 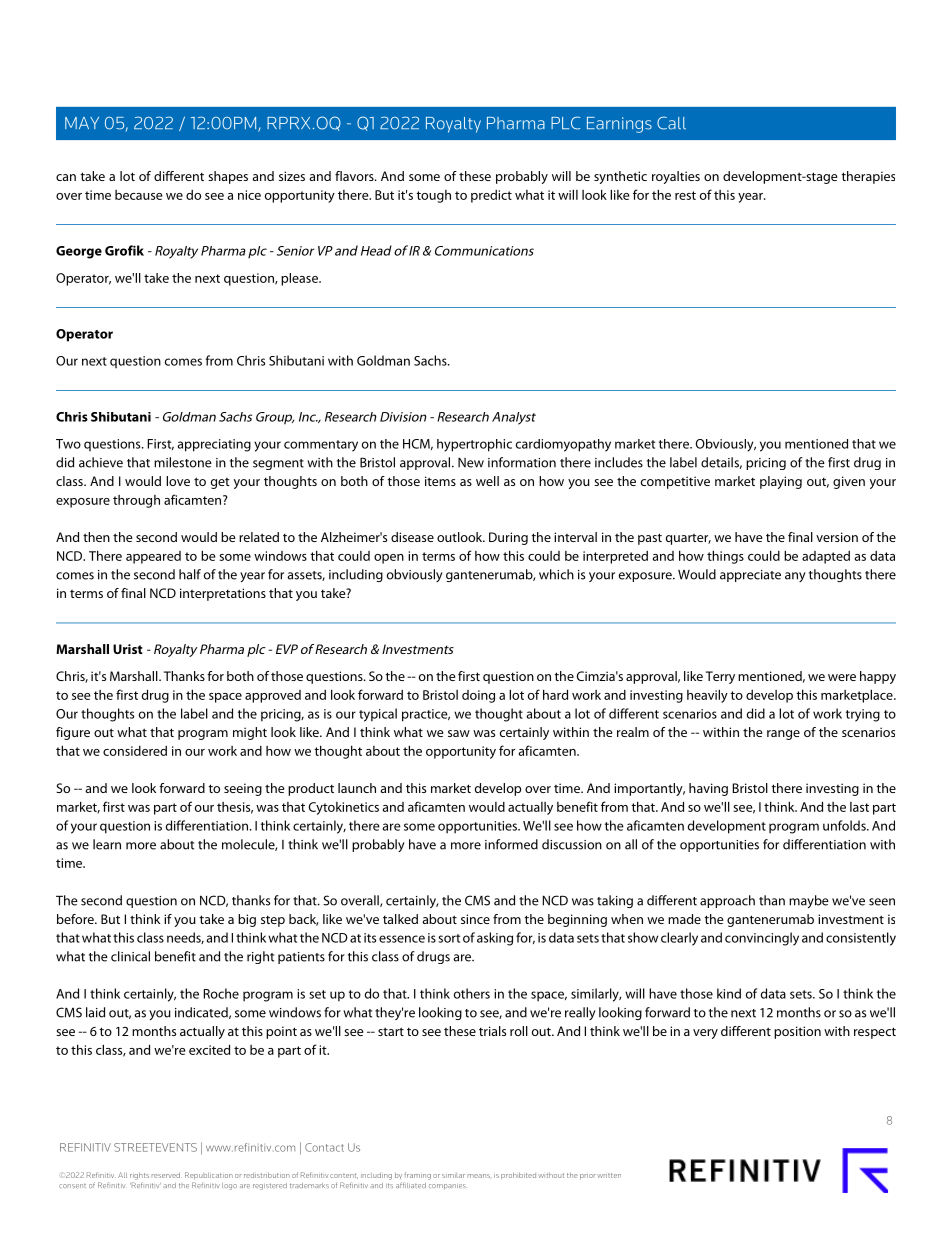 I want to click on interpretations, so click(x=223, y=594).
